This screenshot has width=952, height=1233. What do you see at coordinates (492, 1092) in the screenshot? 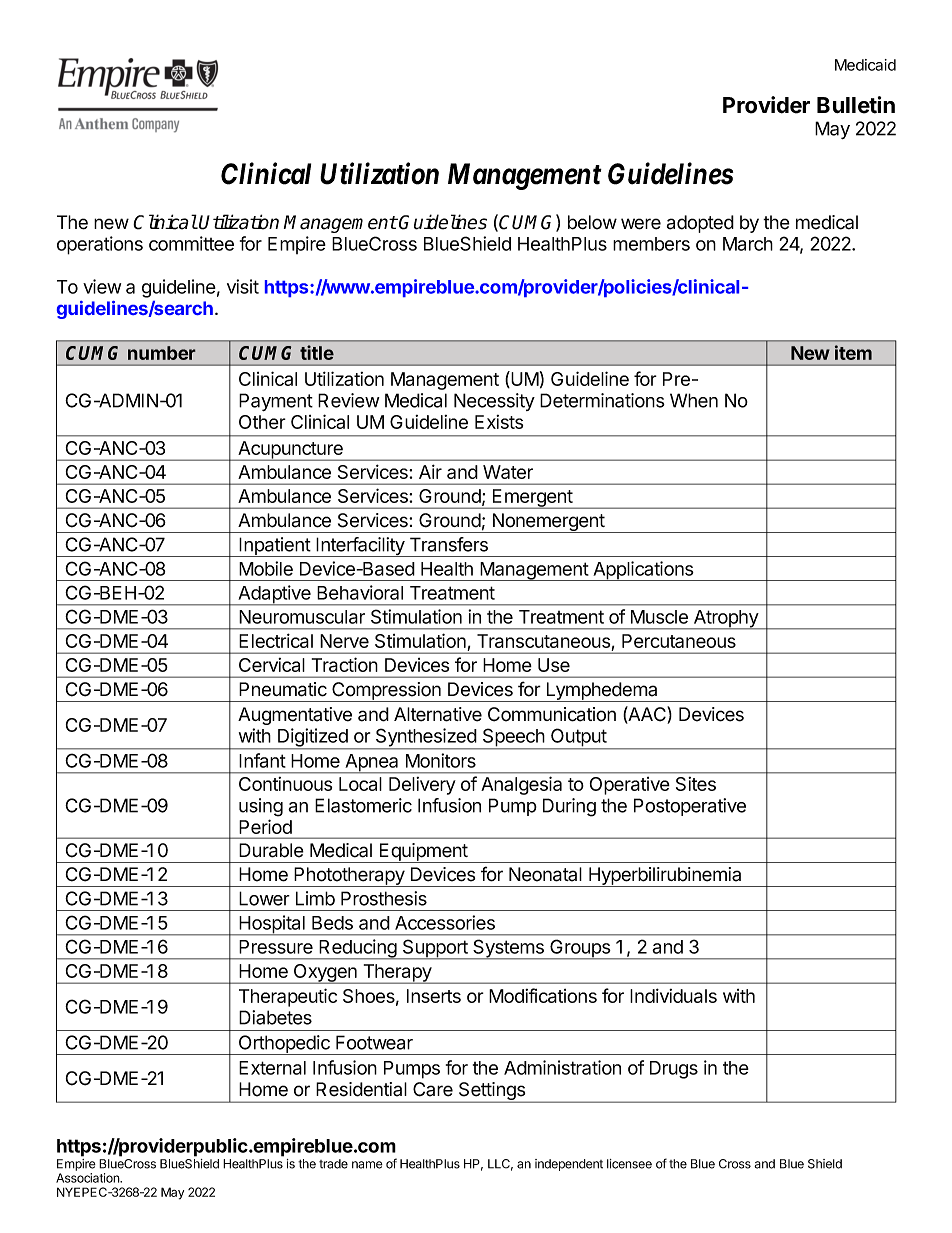
I see `Settings` at bounding box center [492, 1092].
